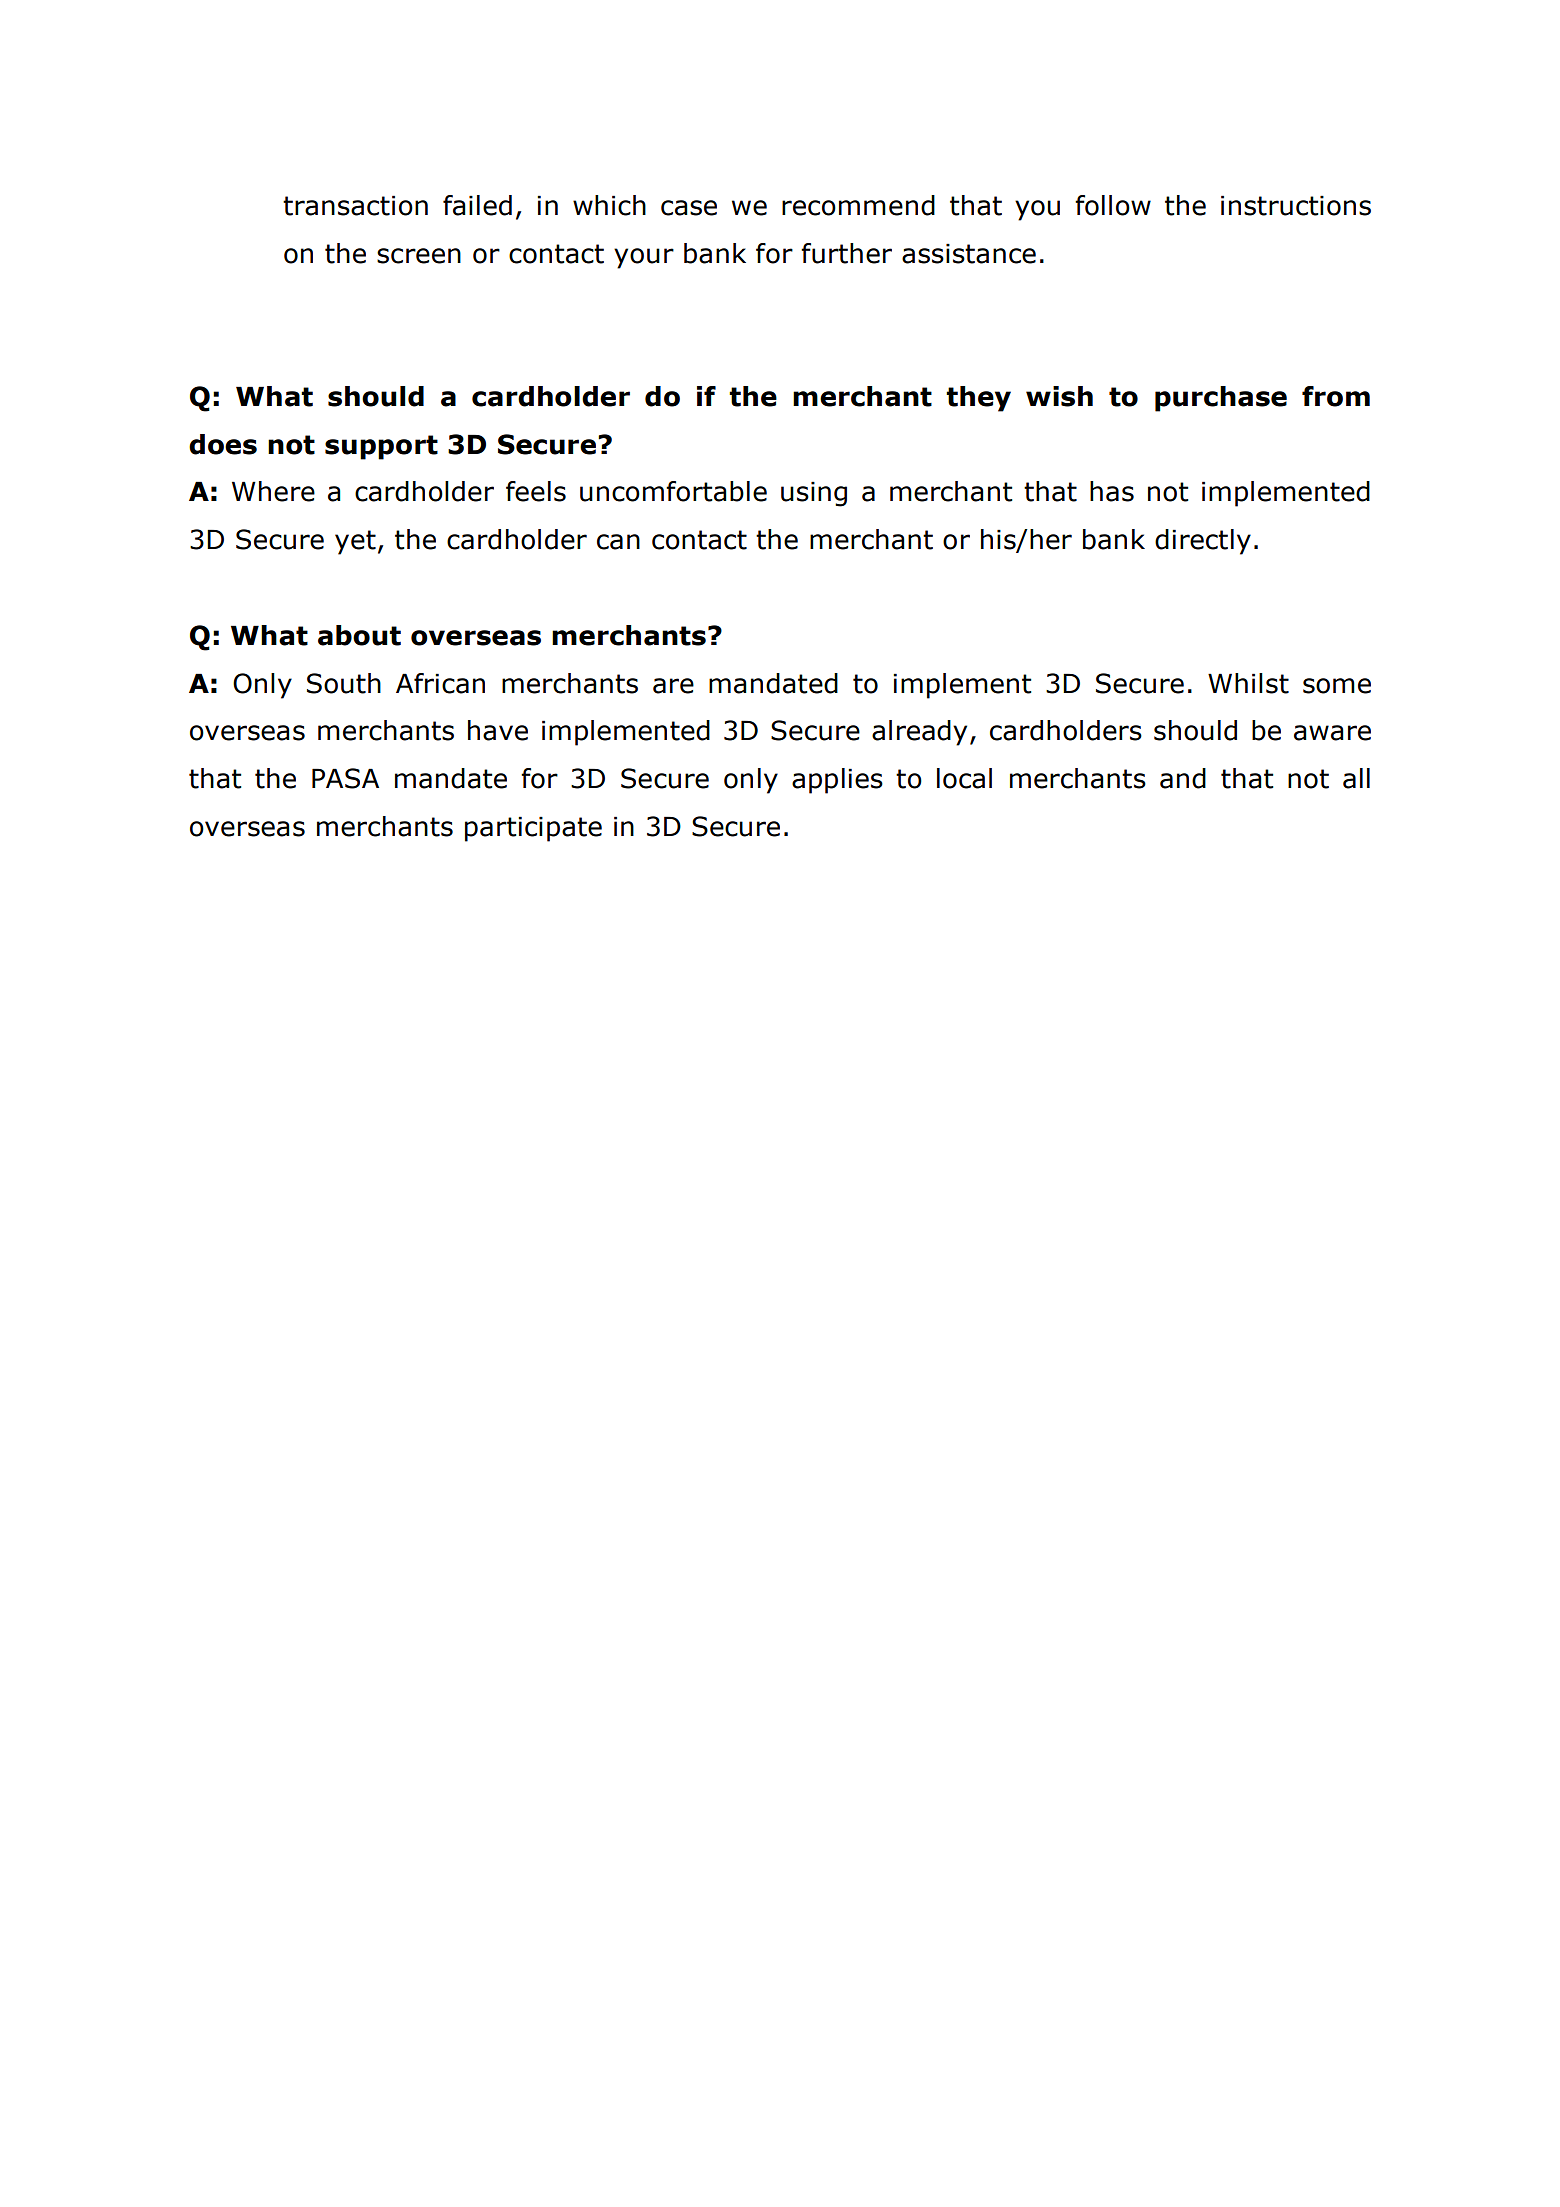 This document has height=2207, width=1560. I want to click on directly, so click(1203, 542).
